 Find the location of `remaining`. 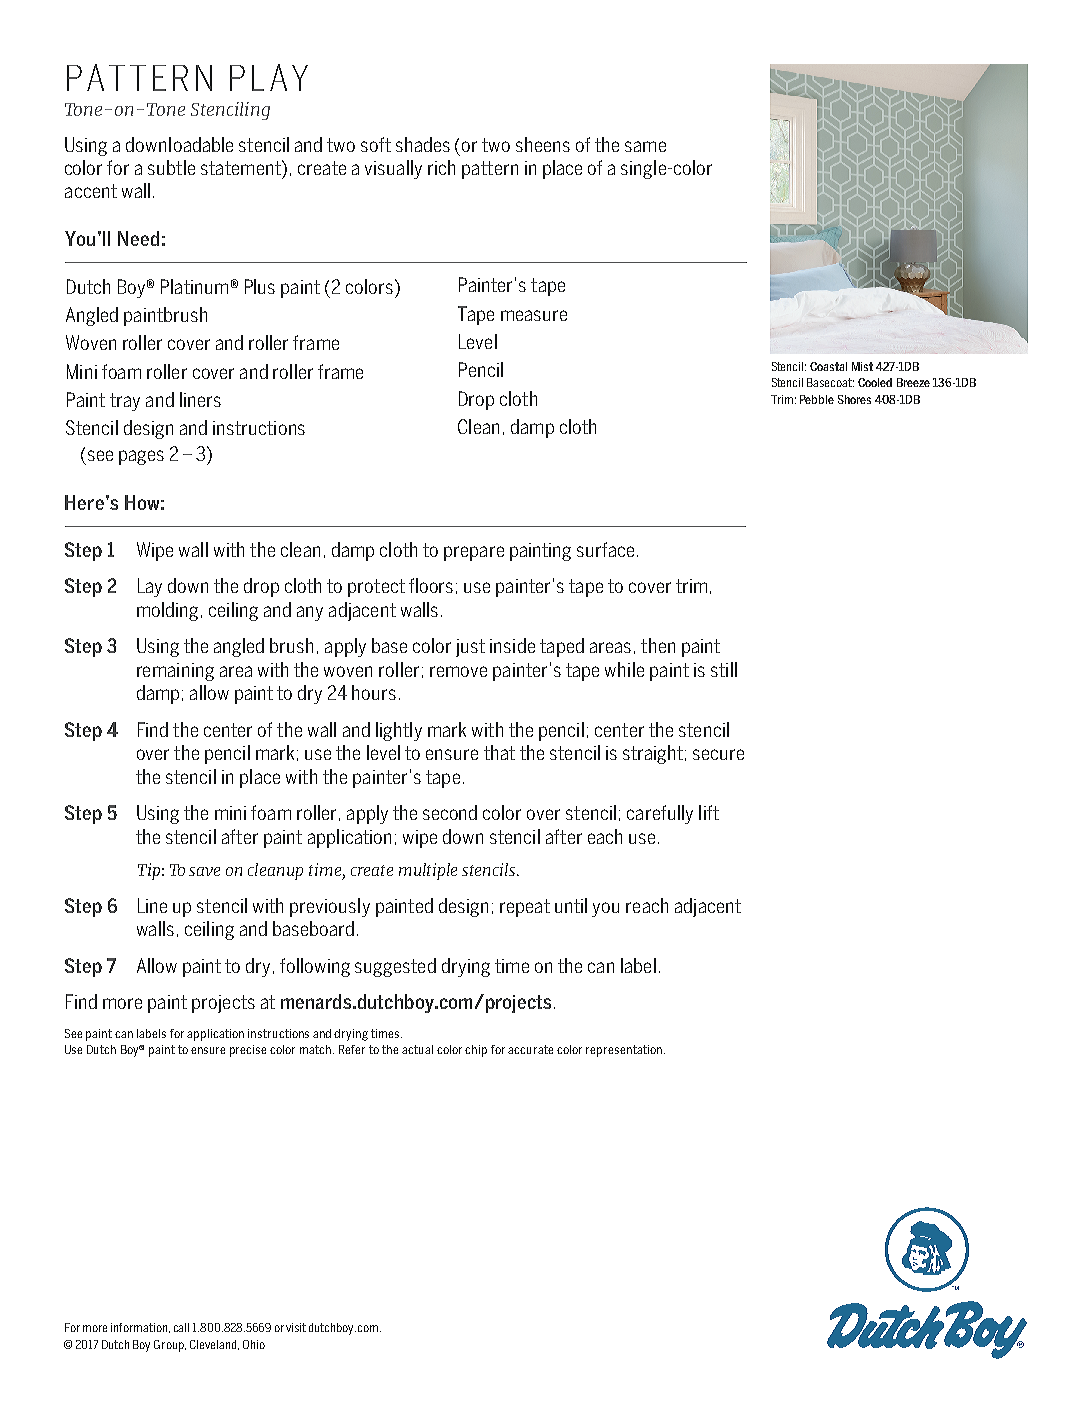

remaining is located at coordinates (175, 672).
